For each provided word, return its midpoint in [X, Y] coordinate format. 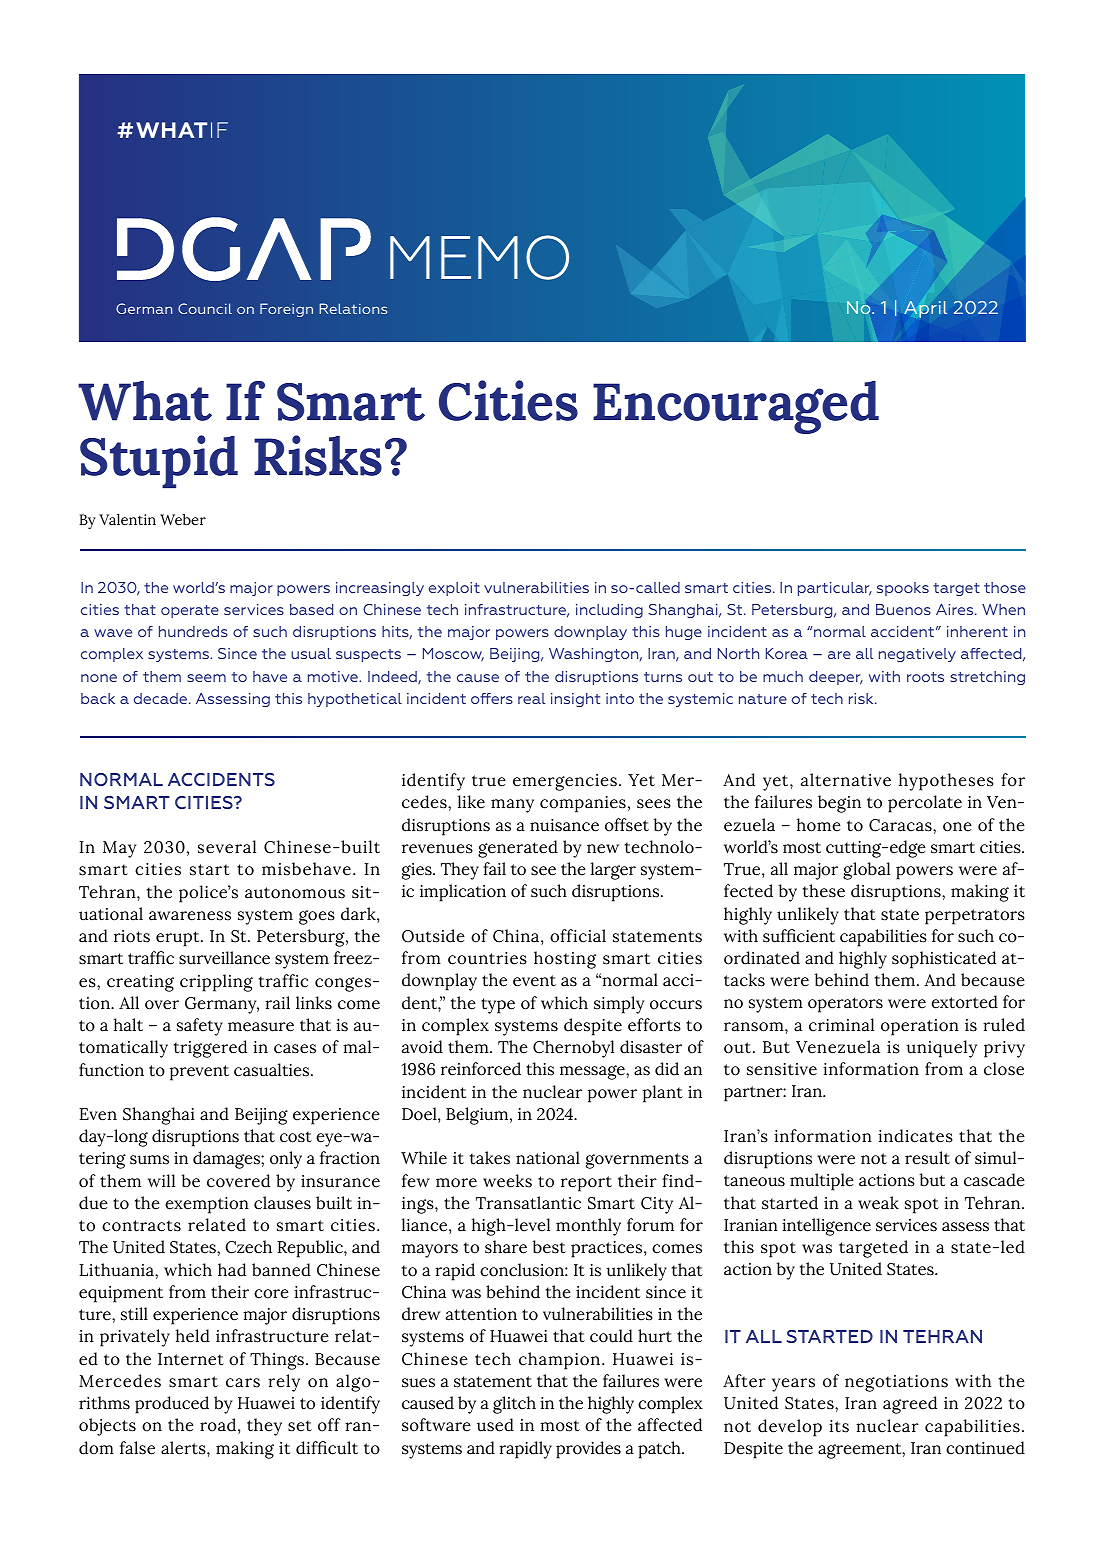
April [925, 309]
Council [205, 308]
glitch [514, 1405]
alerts [184, 1448]
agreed [910, 1405]
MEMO [479, 257]
